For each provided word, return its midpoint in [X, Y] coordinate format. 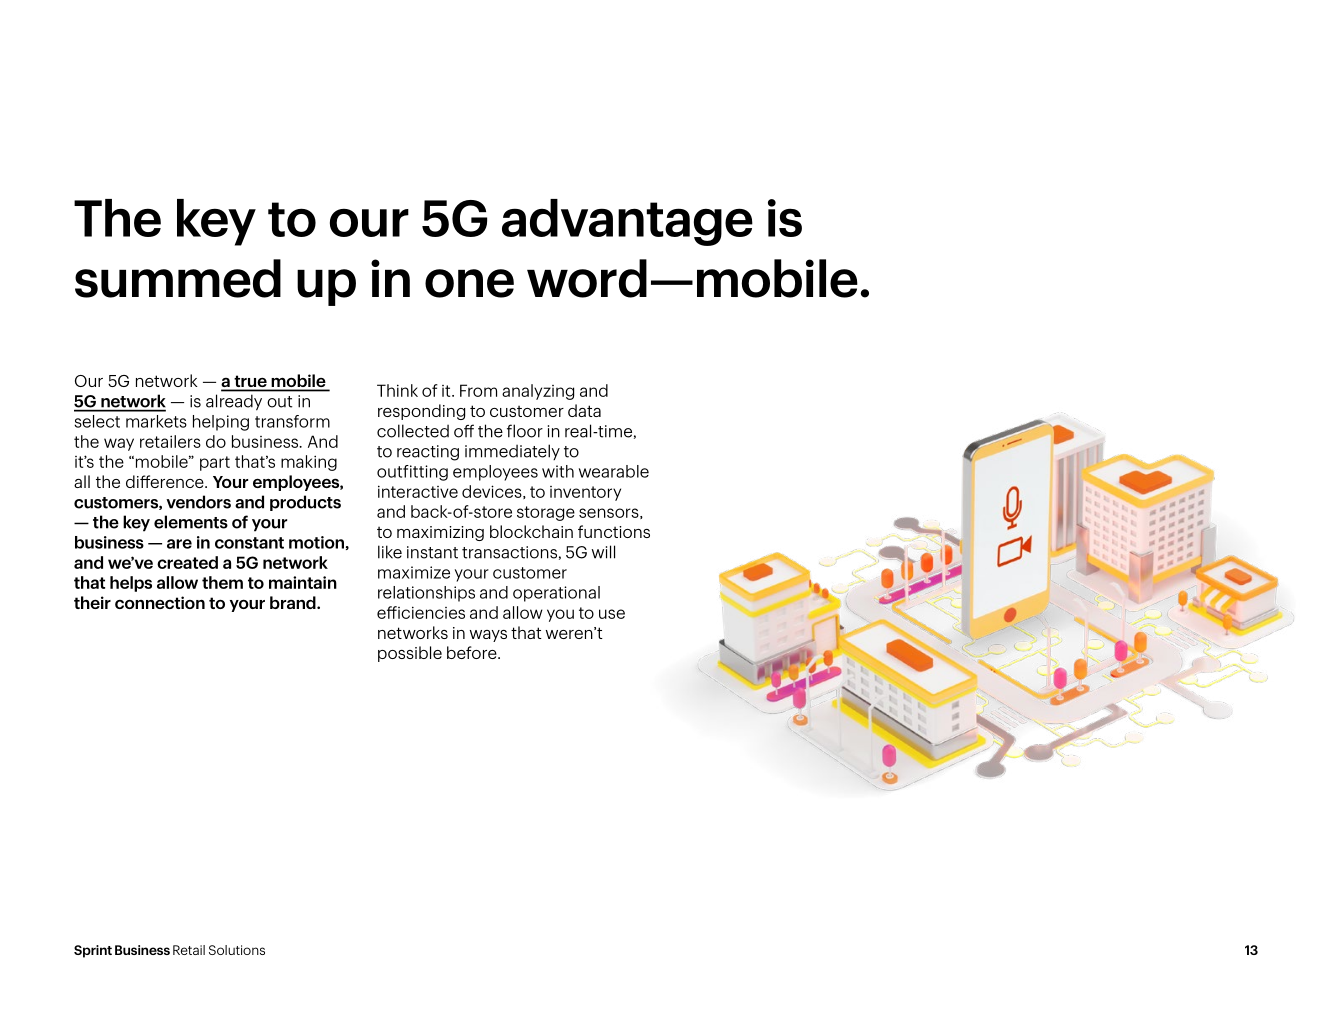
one [469, 283]
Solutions [237, 950]
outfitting [412, 473]
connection [160, 602]
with [558, 471]
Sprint [93, 951]
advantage [627, 222]
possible [410, 654]
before [473, 652]
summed [178, 278]
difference [166, 481]
